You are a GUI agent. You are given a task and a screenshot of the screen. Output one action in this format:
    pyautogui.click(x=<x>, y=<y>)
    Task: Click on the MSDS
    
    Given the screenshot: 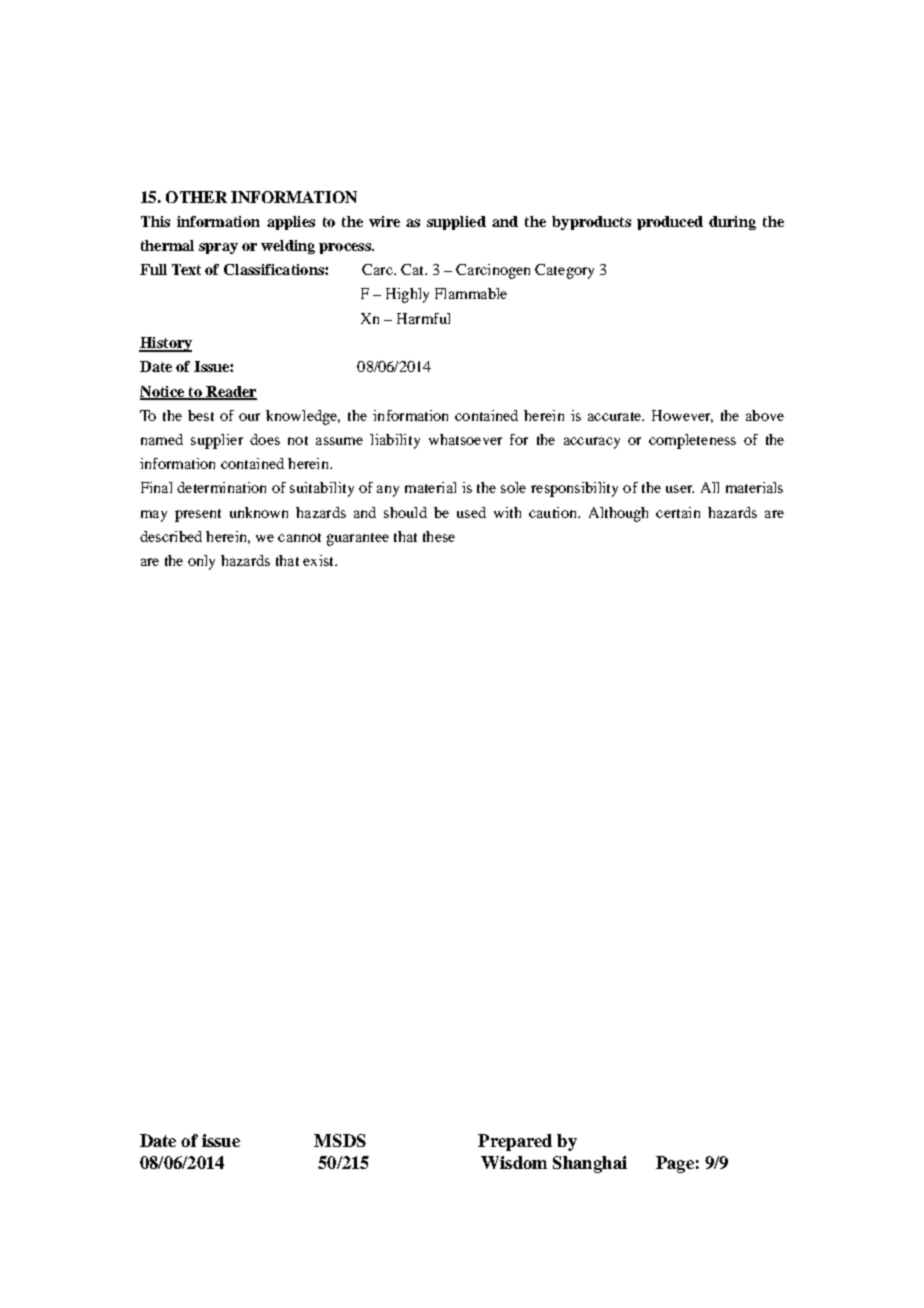 What is the action you would take?
    pyautogui.click(x=340, y=1140)
